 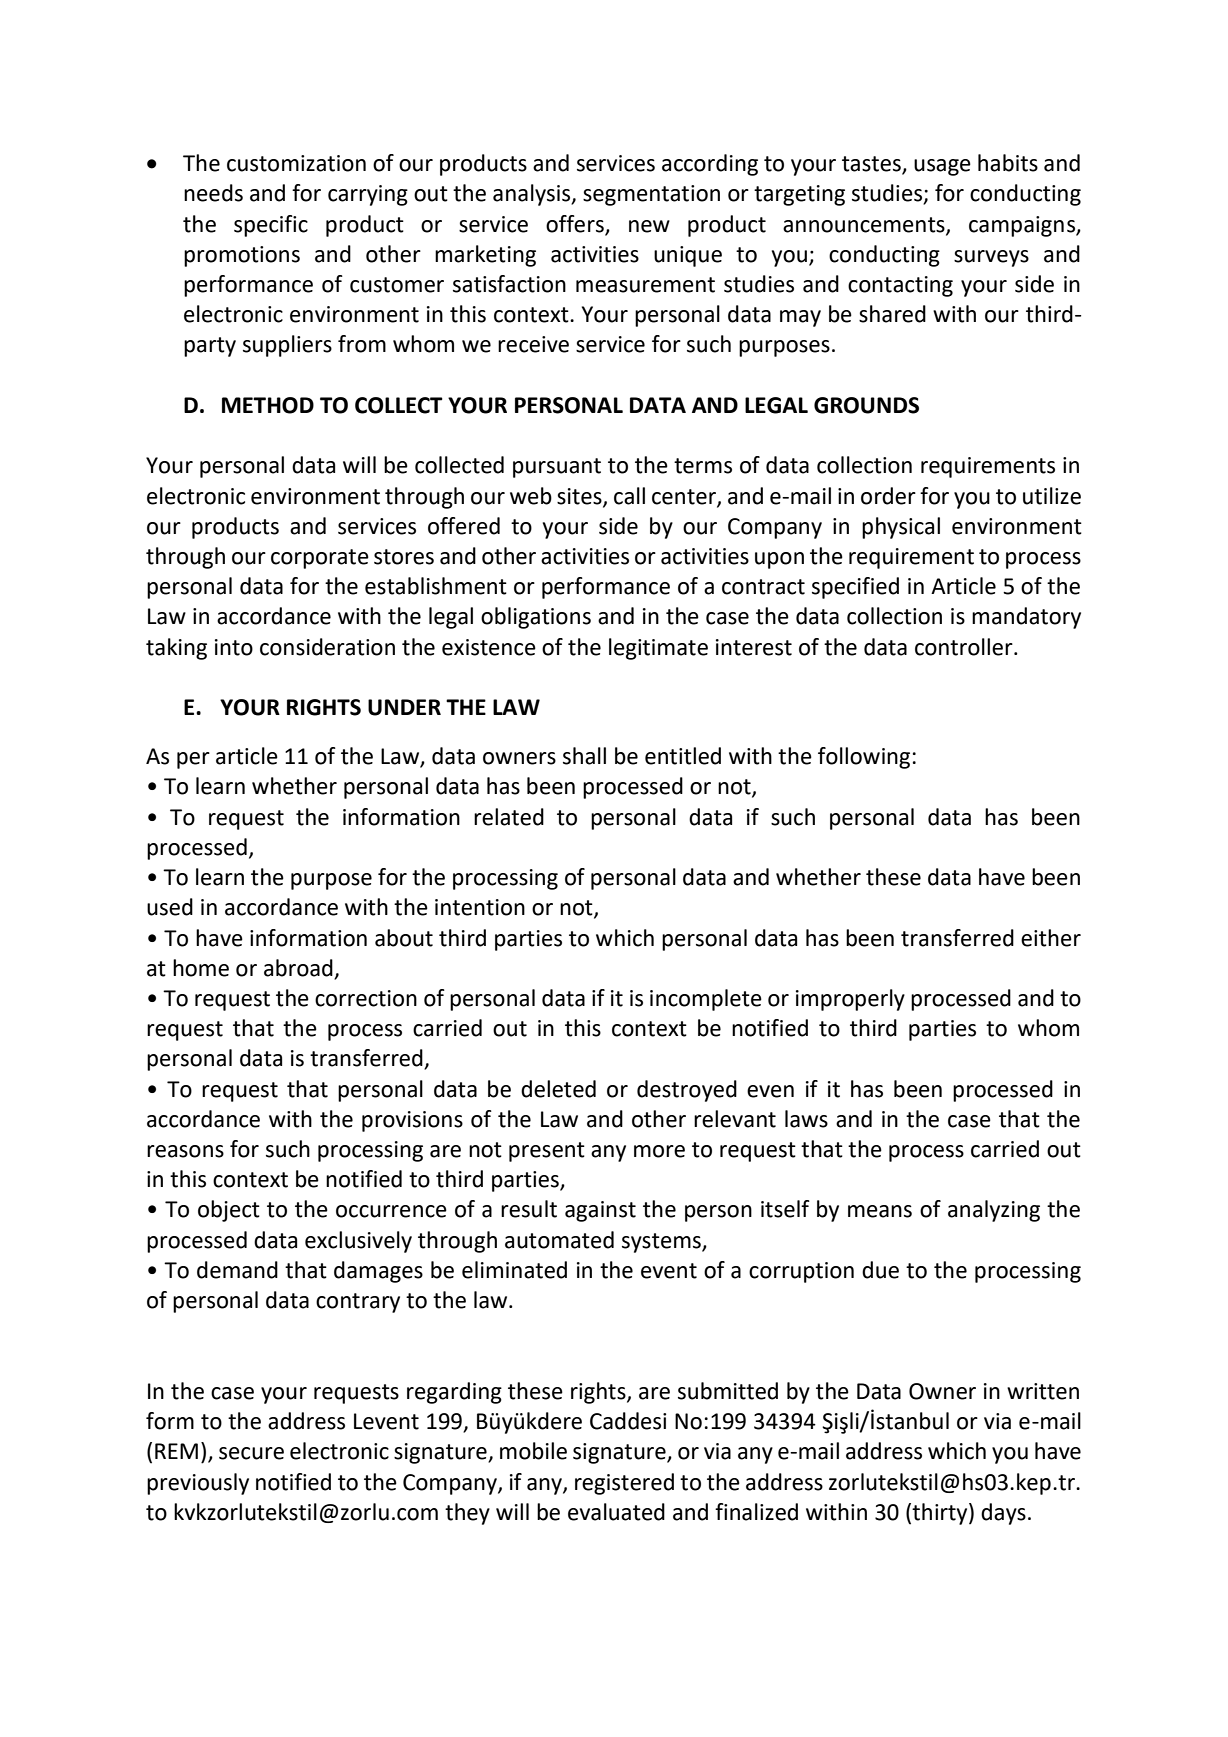 I want to click on usage, so click(x=942, y=167).
